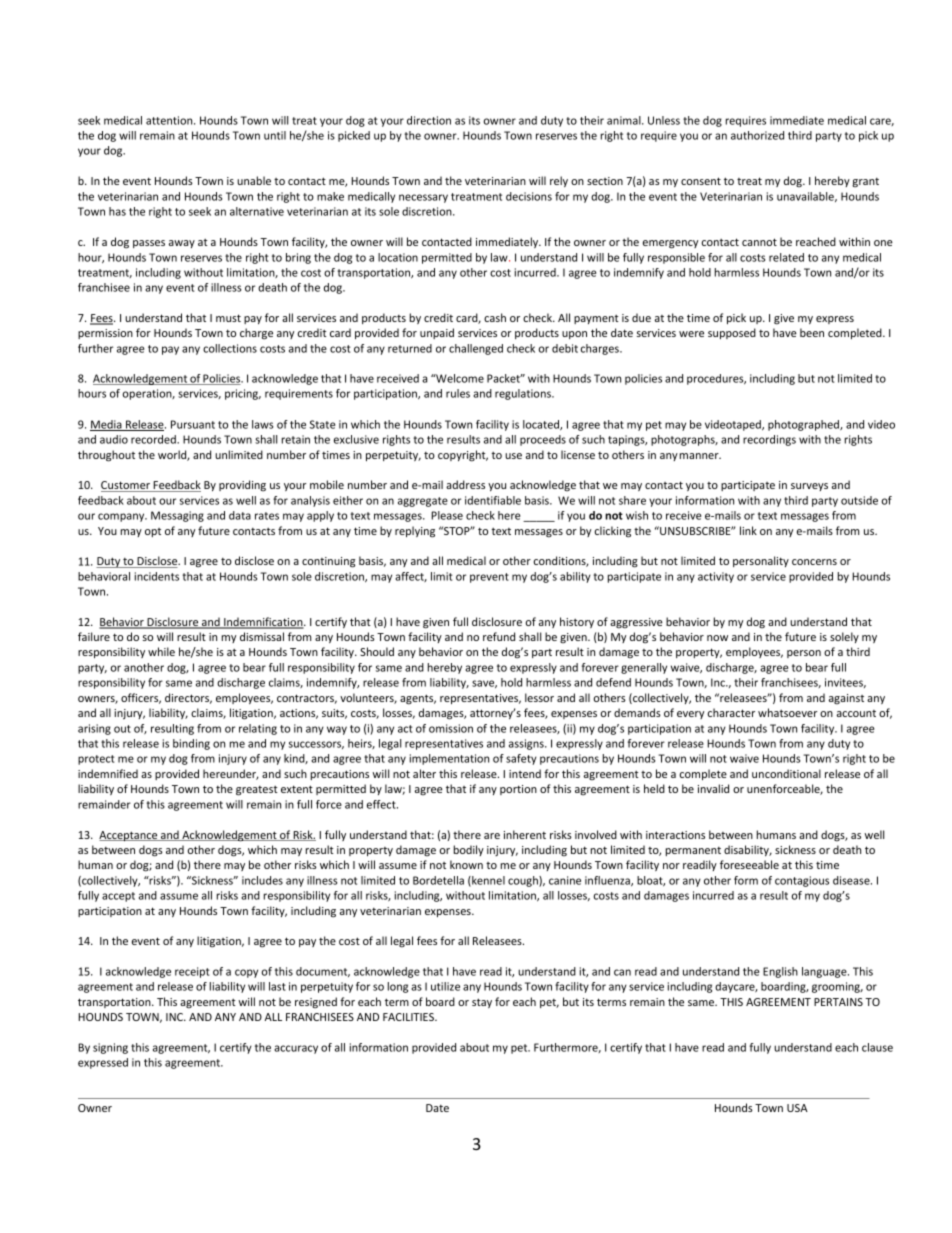 This document has height=1233, width=952. Describe the element at coordinates (254, 180) in the document. I see `unable` at that location.
